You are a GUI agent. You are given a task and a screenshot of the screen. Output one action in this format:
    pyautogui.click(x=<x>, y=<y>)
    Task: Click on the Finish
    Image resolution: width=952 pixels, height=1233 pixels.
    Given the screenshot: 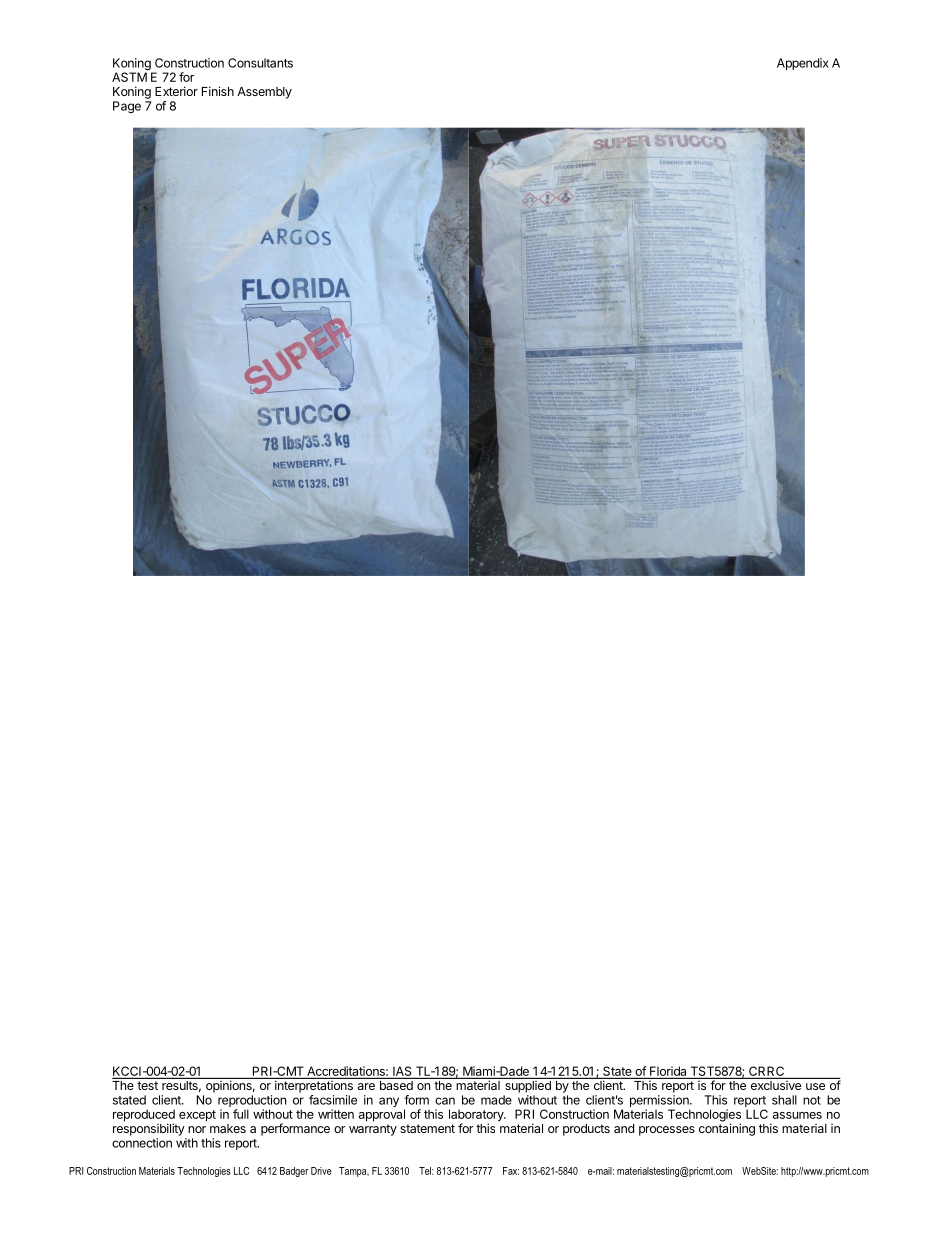 What is the action you would take?
    pyautogui.click(x=218, y=91)
